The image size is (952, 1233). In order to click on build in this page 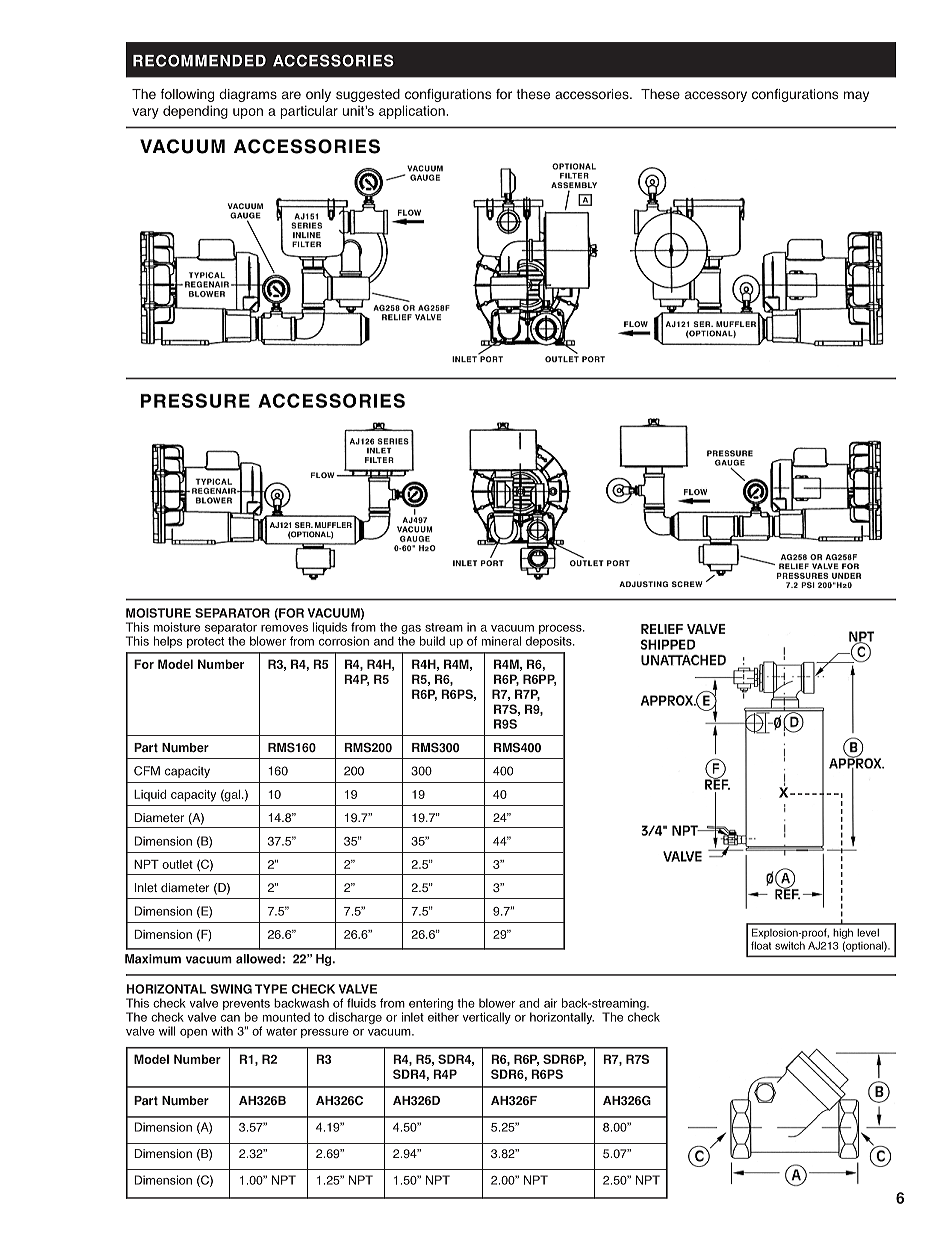, I will do `click(432, 641)`.
